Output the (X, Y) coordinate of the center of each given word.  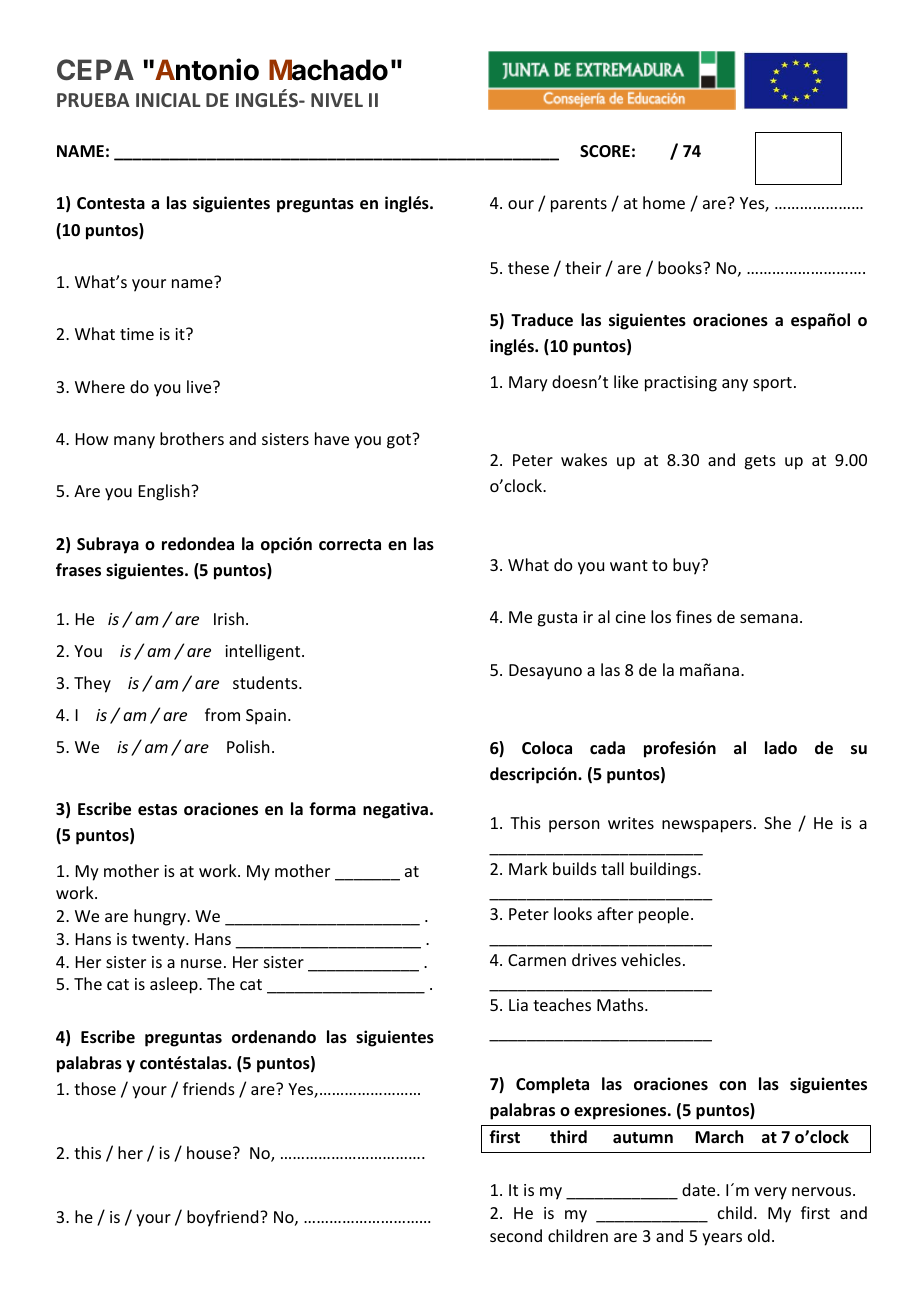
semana (769, 618)
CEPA (95, 70)
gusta (557, 619)
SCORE (605, 151)
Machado (328, 70)
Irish (229, 618)
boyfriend (224, 1218)
